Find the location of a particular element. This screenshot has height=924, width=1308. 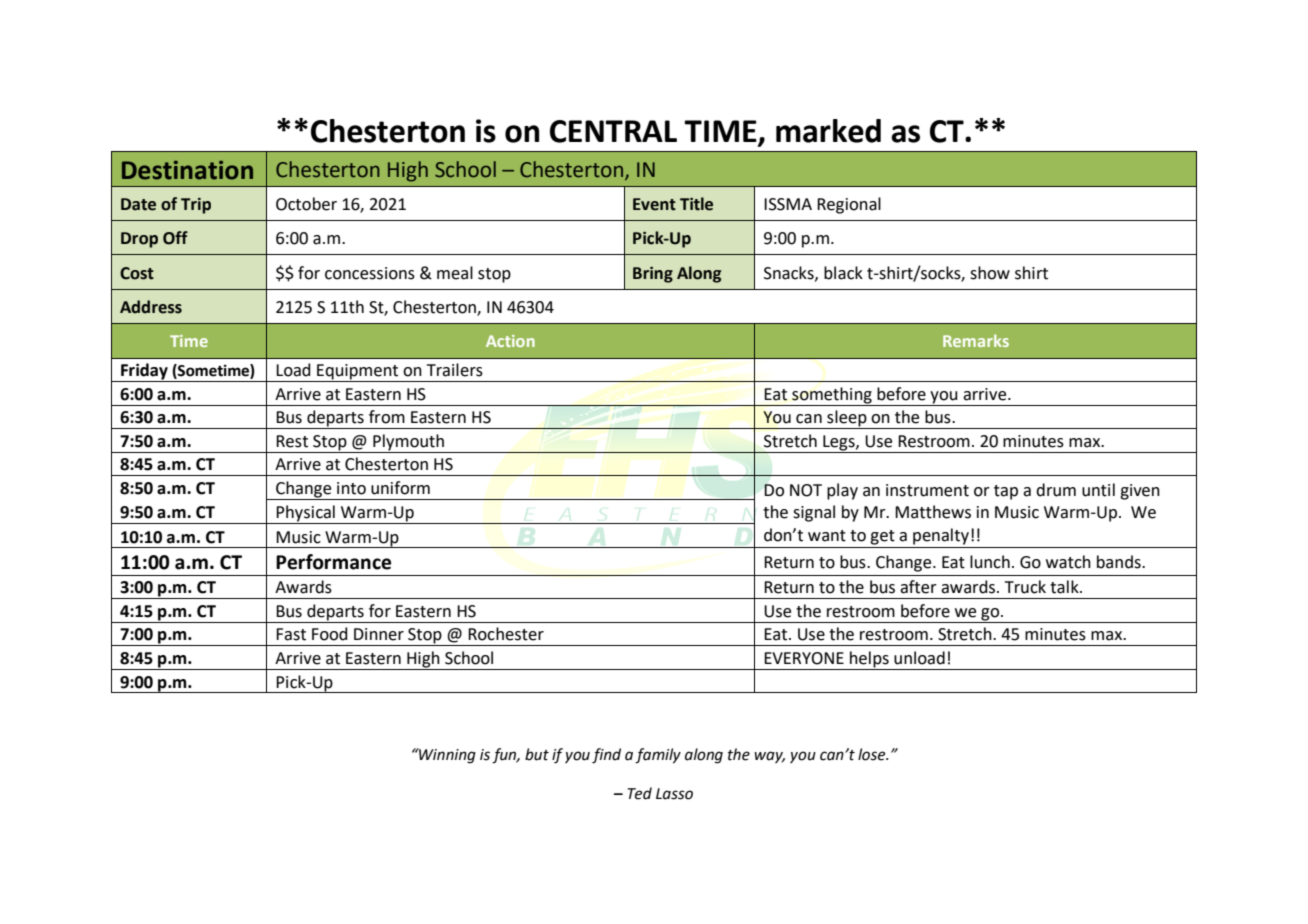

Destination is located at coordinates (187, 170).
